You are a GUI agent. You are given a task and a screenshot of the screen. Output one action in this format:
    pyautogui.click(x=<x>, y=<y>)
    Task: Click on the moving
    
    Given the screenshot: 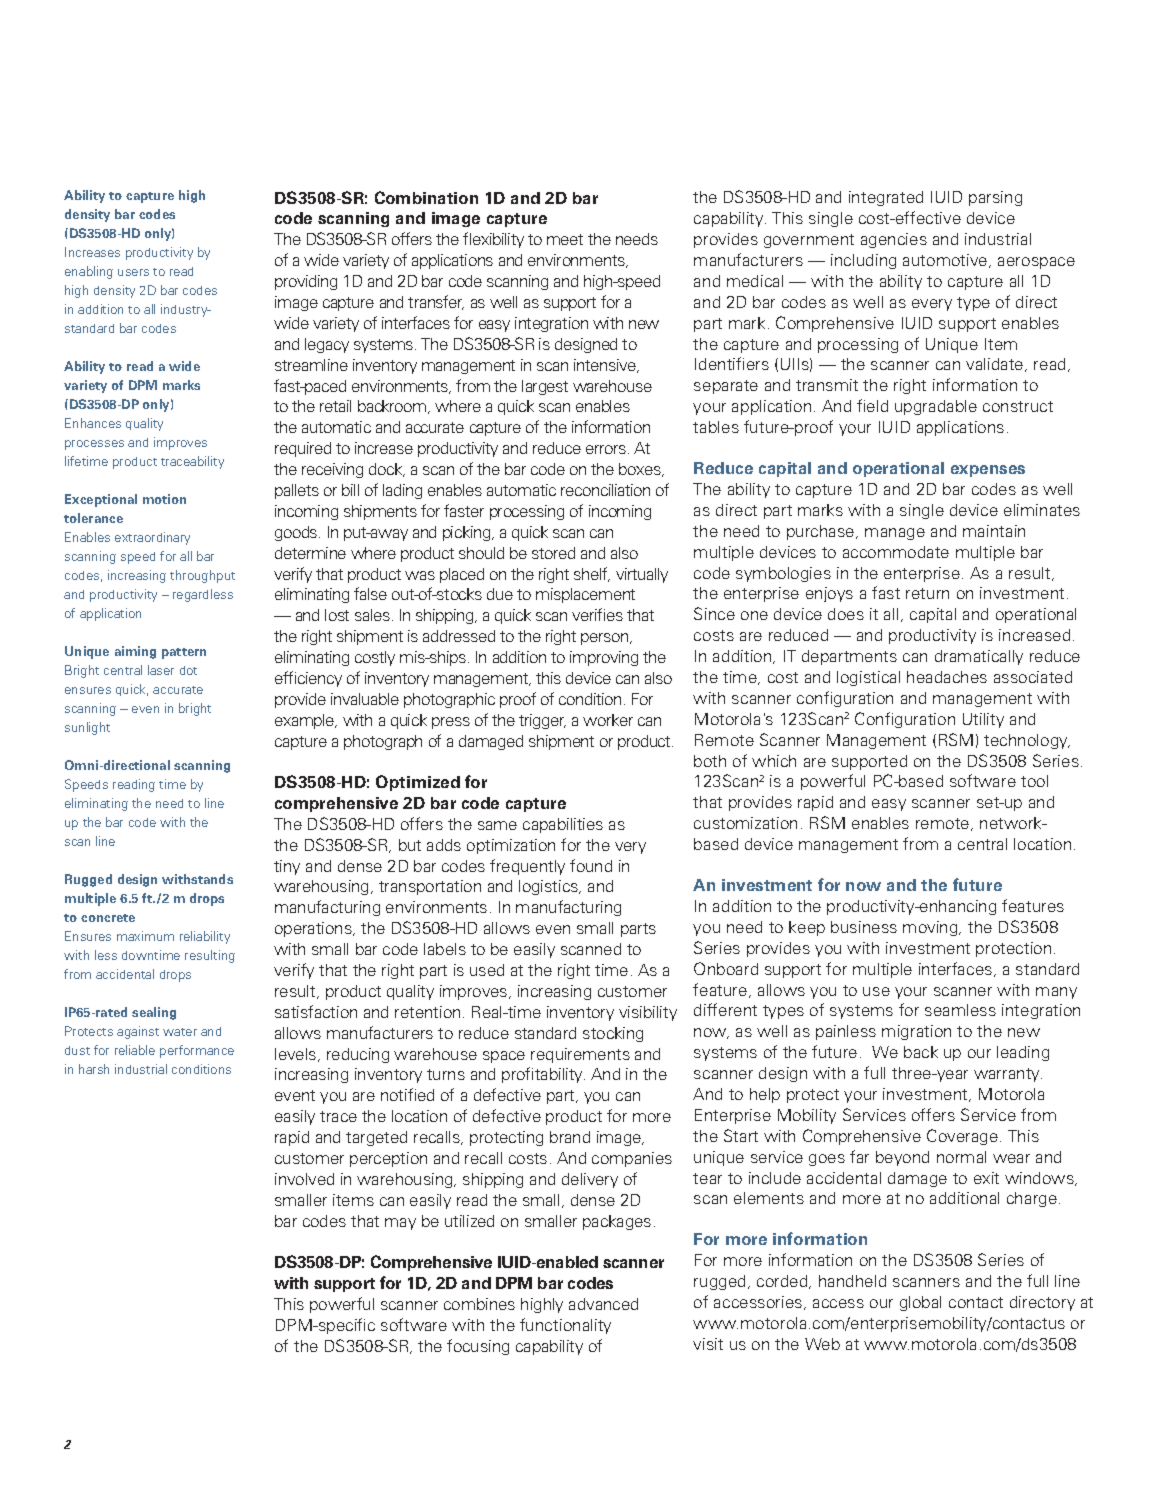 What is the action you would take?
    pyautogui.click(x=931, y=928)
